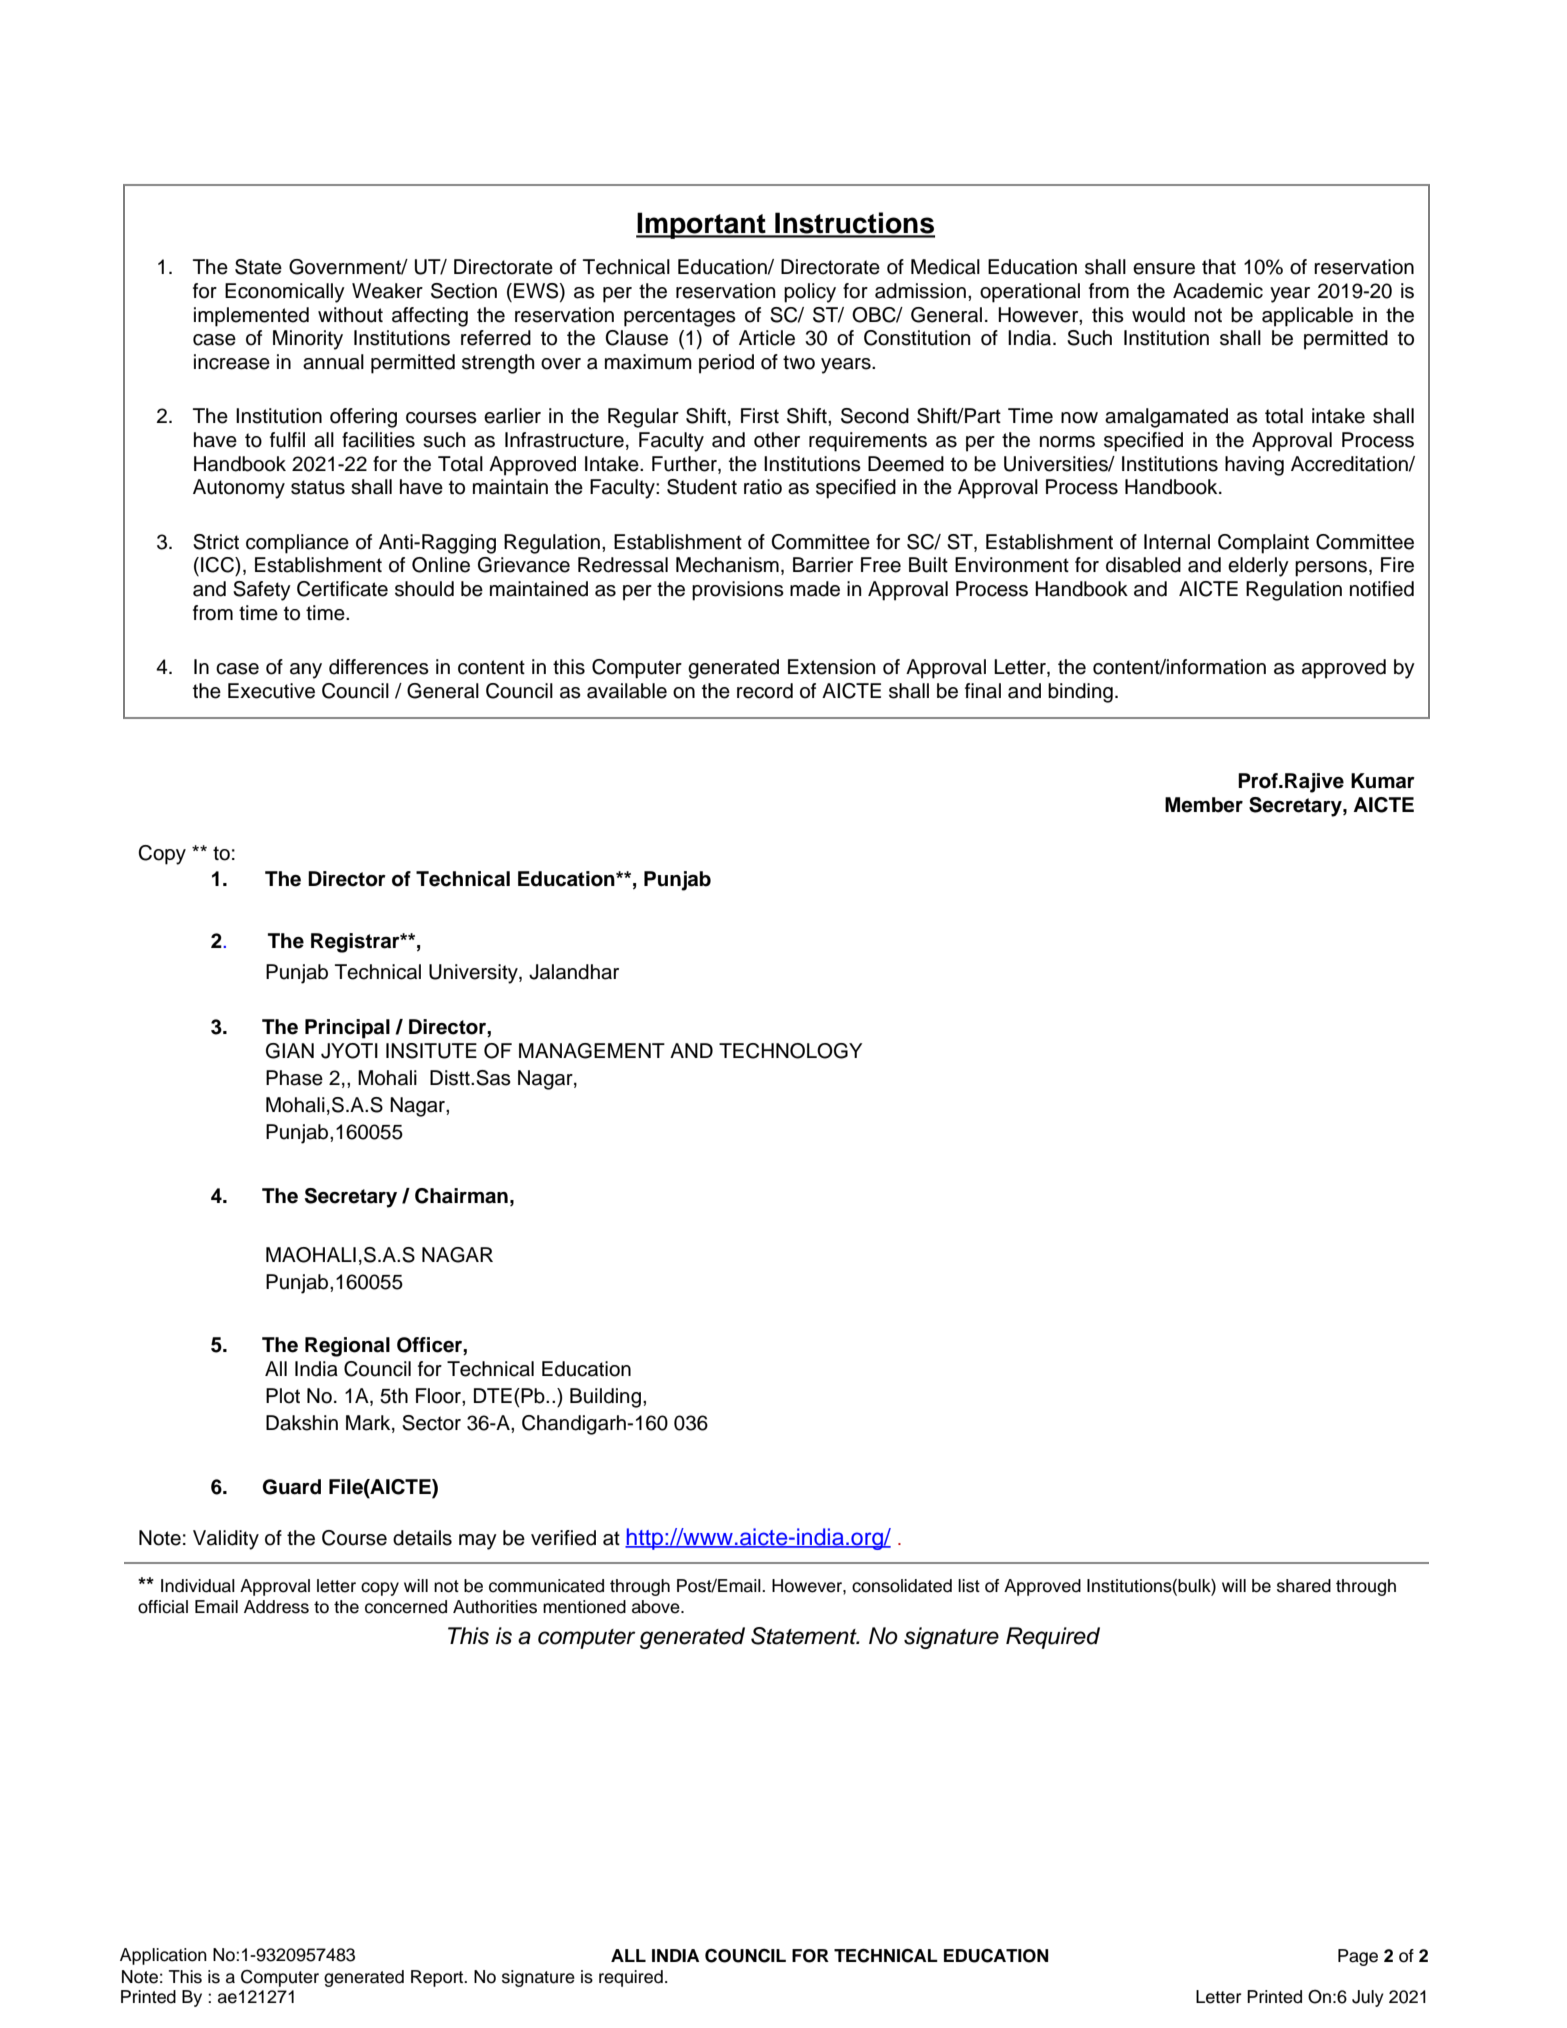 This screenshot has height=2028, width=1567. I want to click on Economically, so click(285, 293).
